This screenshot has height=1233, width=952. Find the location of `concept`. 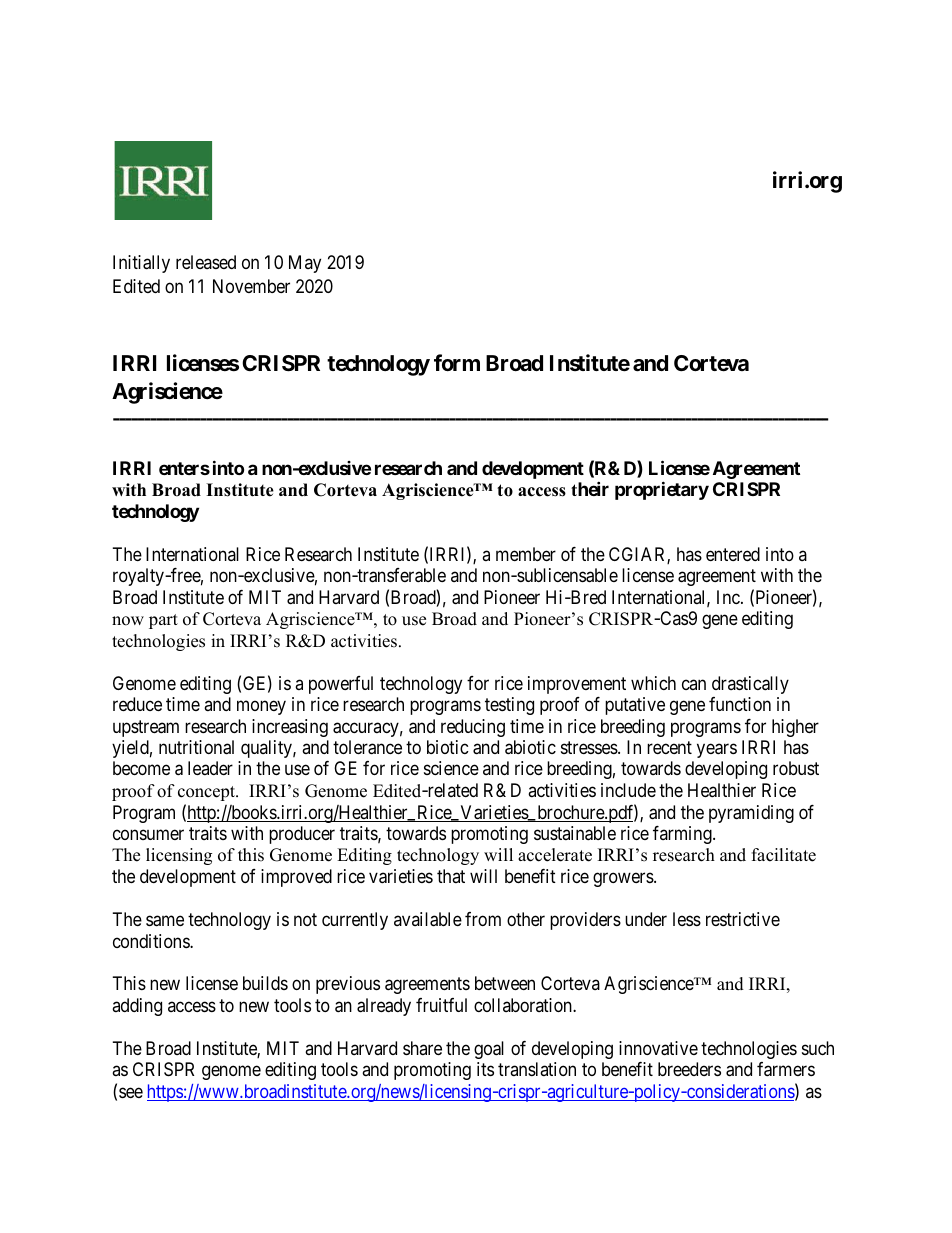

concept is located at coordinates (208, 793).
